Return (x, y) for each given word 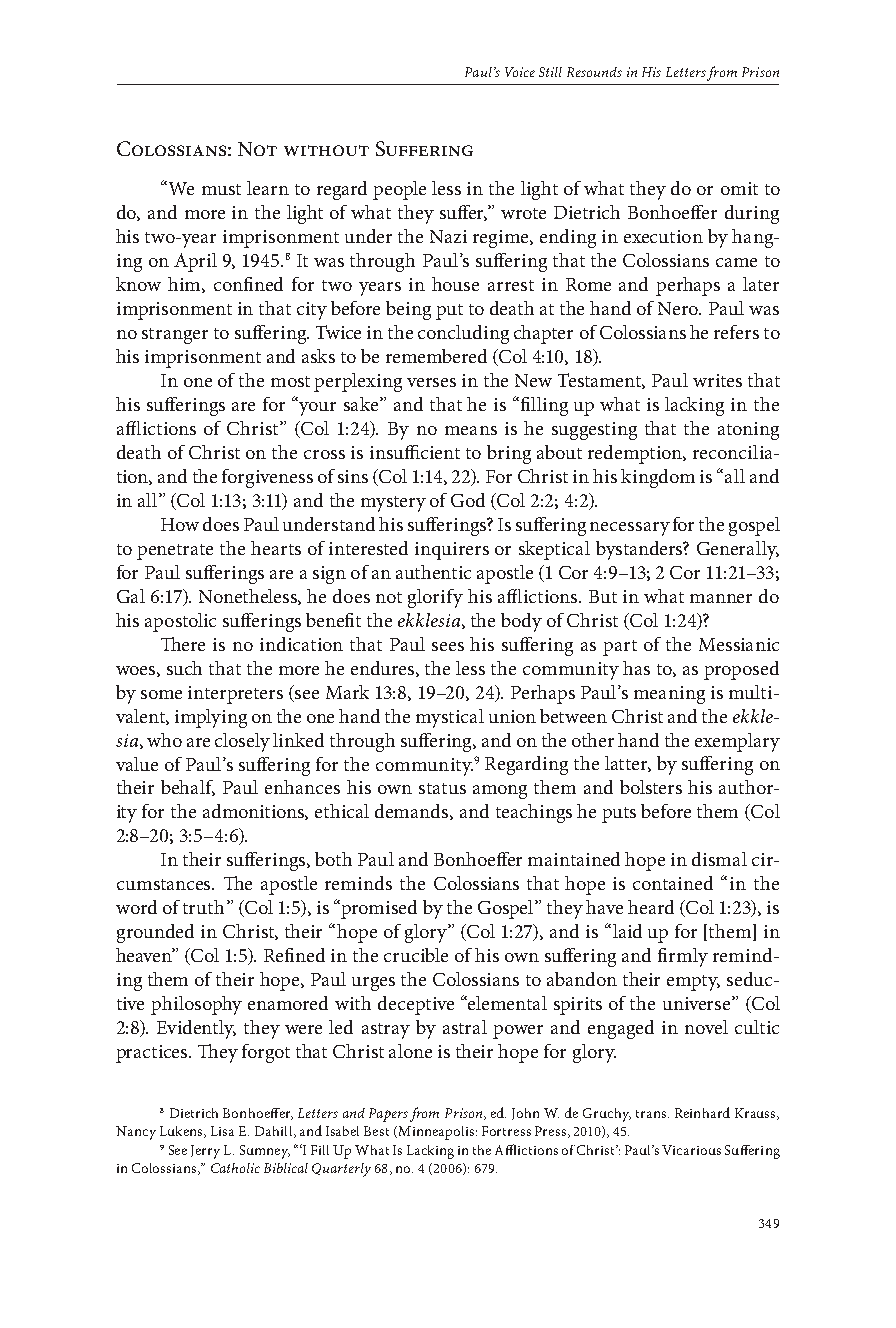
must (221, 189)
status (442, 788)
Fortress (506, 1131)
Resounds (594, 72)
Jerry (205, 1152)
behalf (188, 788)
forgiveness (267, 478)
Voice (520, 72)
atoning (748, 431)
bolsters (651, 787)
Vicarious (691, 1150)
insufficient (415, 452)
